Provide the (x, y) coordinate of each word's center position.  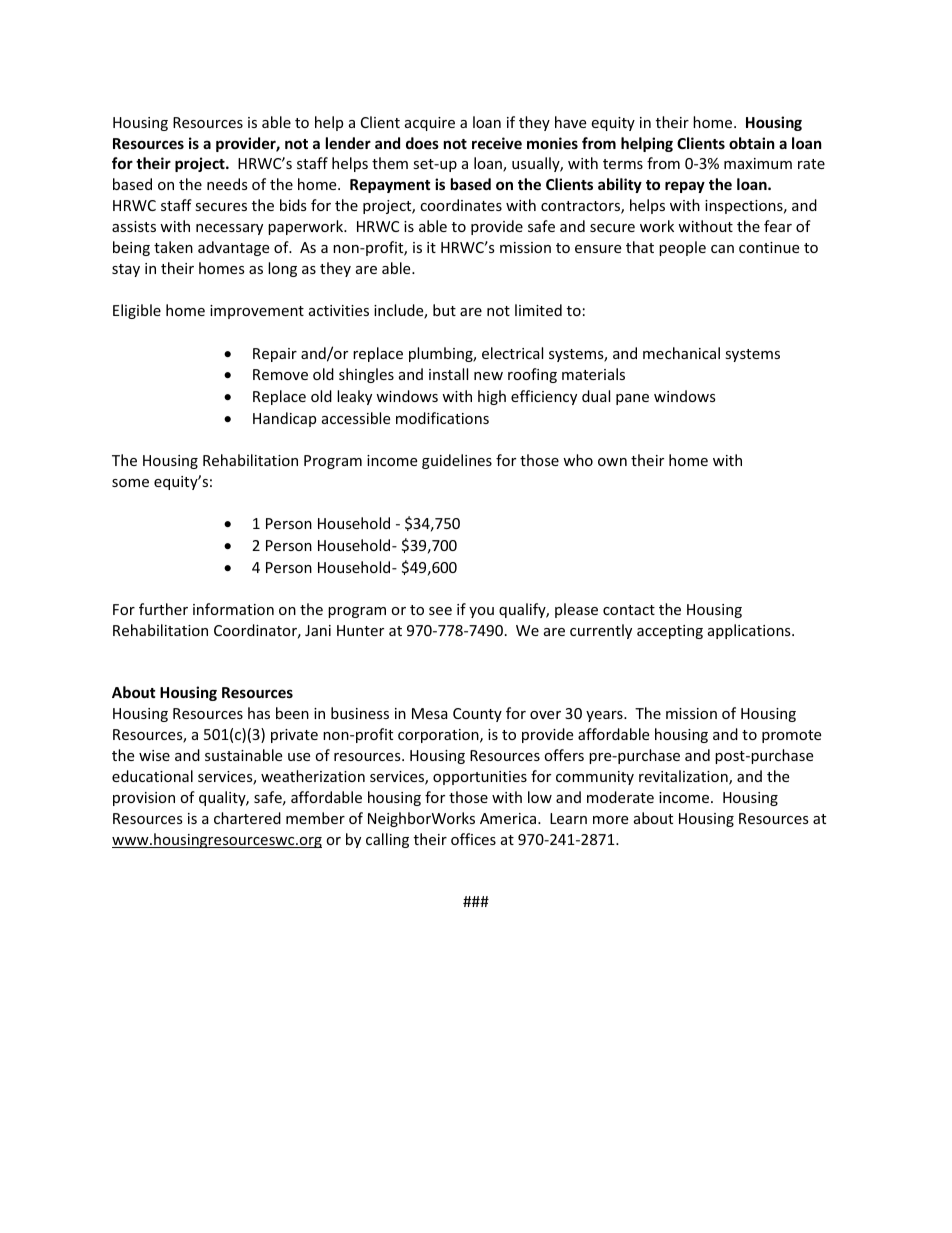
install (448, 374)
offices (473, 839)
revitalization (684, 777)
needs (227, 184)
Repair (275, 355)
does (422, 143)
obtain (752, 143)
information (233, 609)
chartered (247, 818)
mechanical (681, 353)
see (440, 611)
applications (750, 631)
